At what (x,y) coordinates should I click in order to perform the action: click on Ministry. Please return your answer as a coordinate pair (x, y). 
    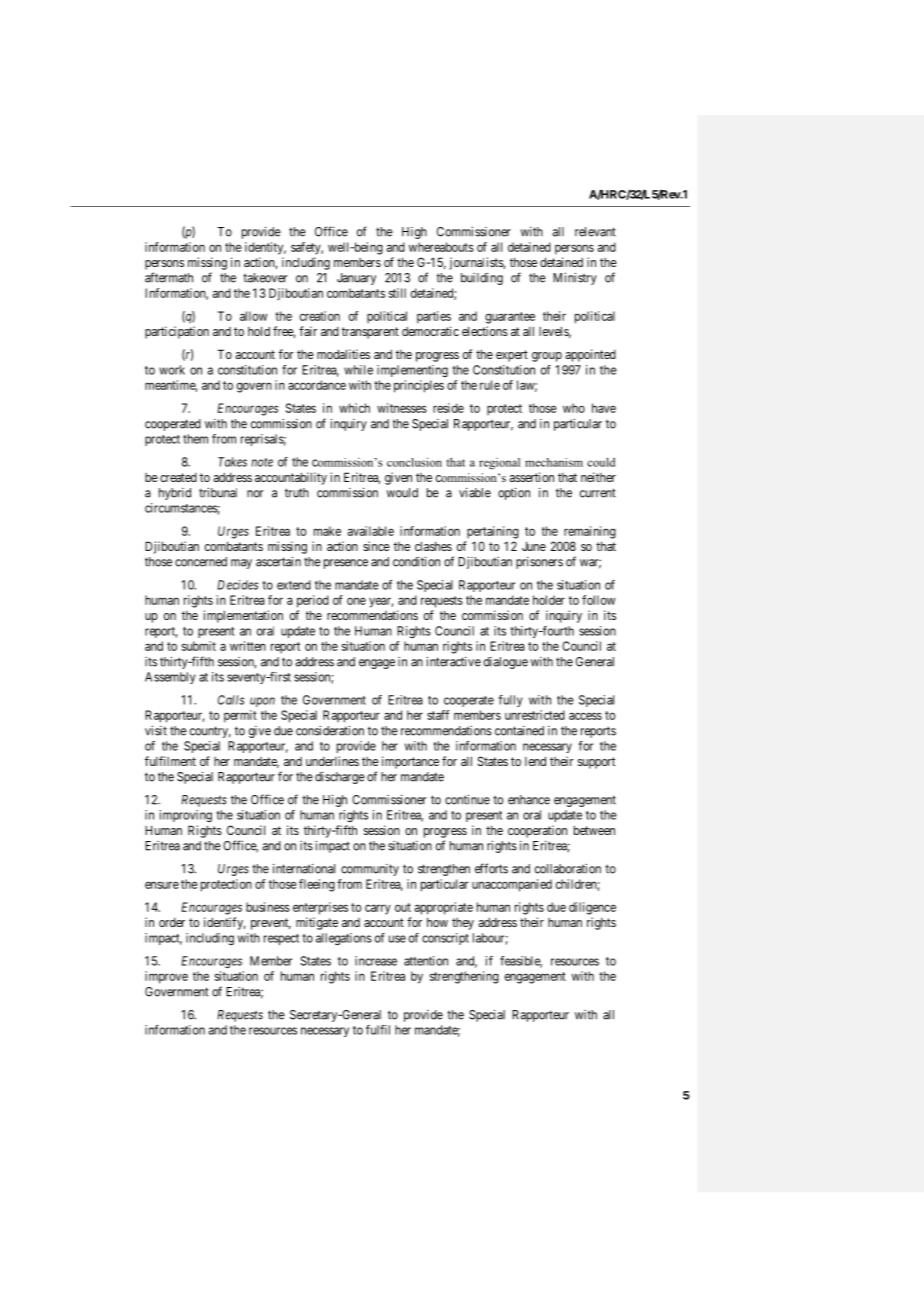
    Looking at the image, I should click on (575, 279).
